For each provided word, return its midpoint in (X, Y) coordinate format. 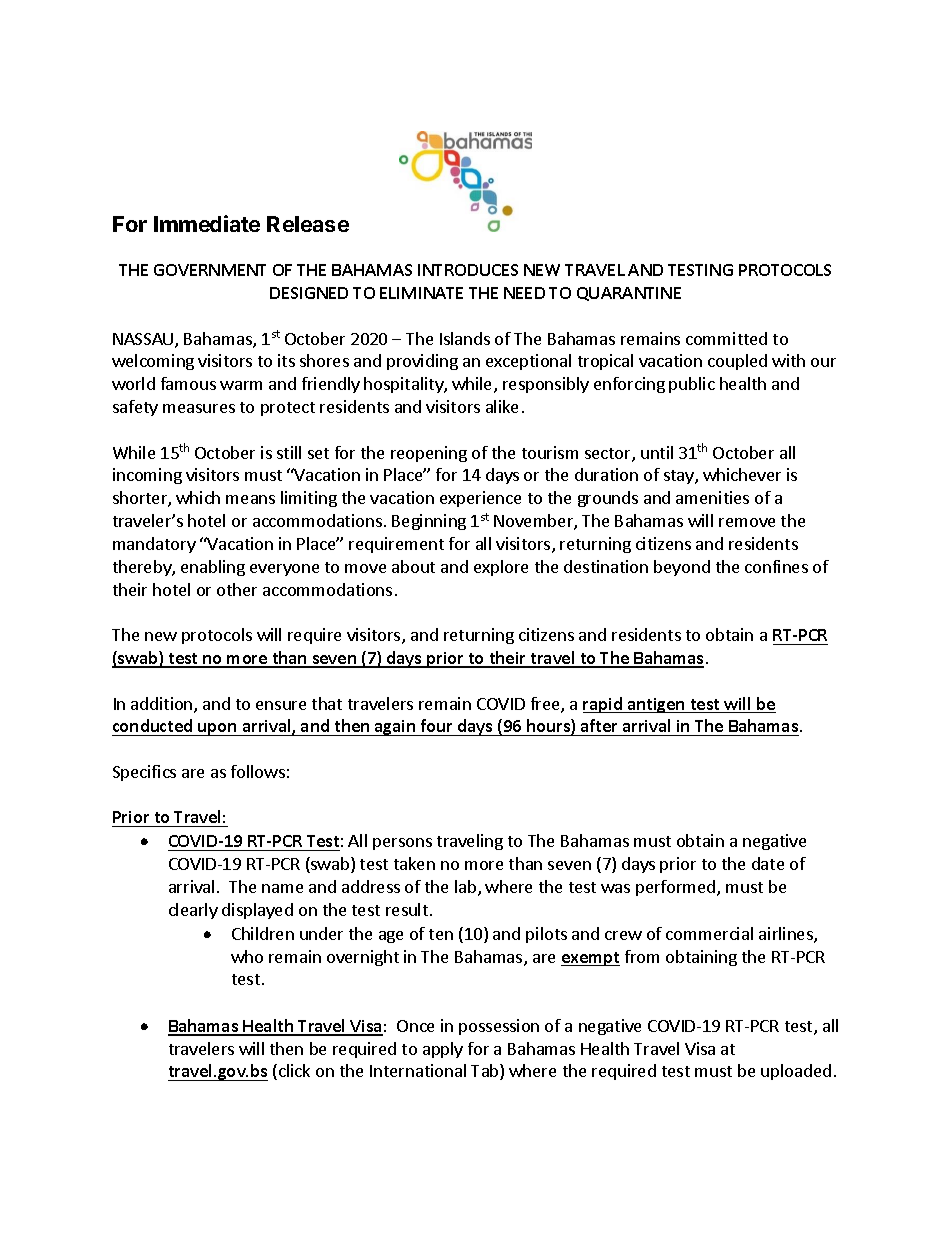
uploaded (796, 1072)
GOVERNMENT (210, 270)
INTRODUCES (468, 270)
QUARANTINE (629, 294)
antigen (656, 705)
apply (443, 1050)
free (546, 705)
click (294, 1070)
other (237, 589)
